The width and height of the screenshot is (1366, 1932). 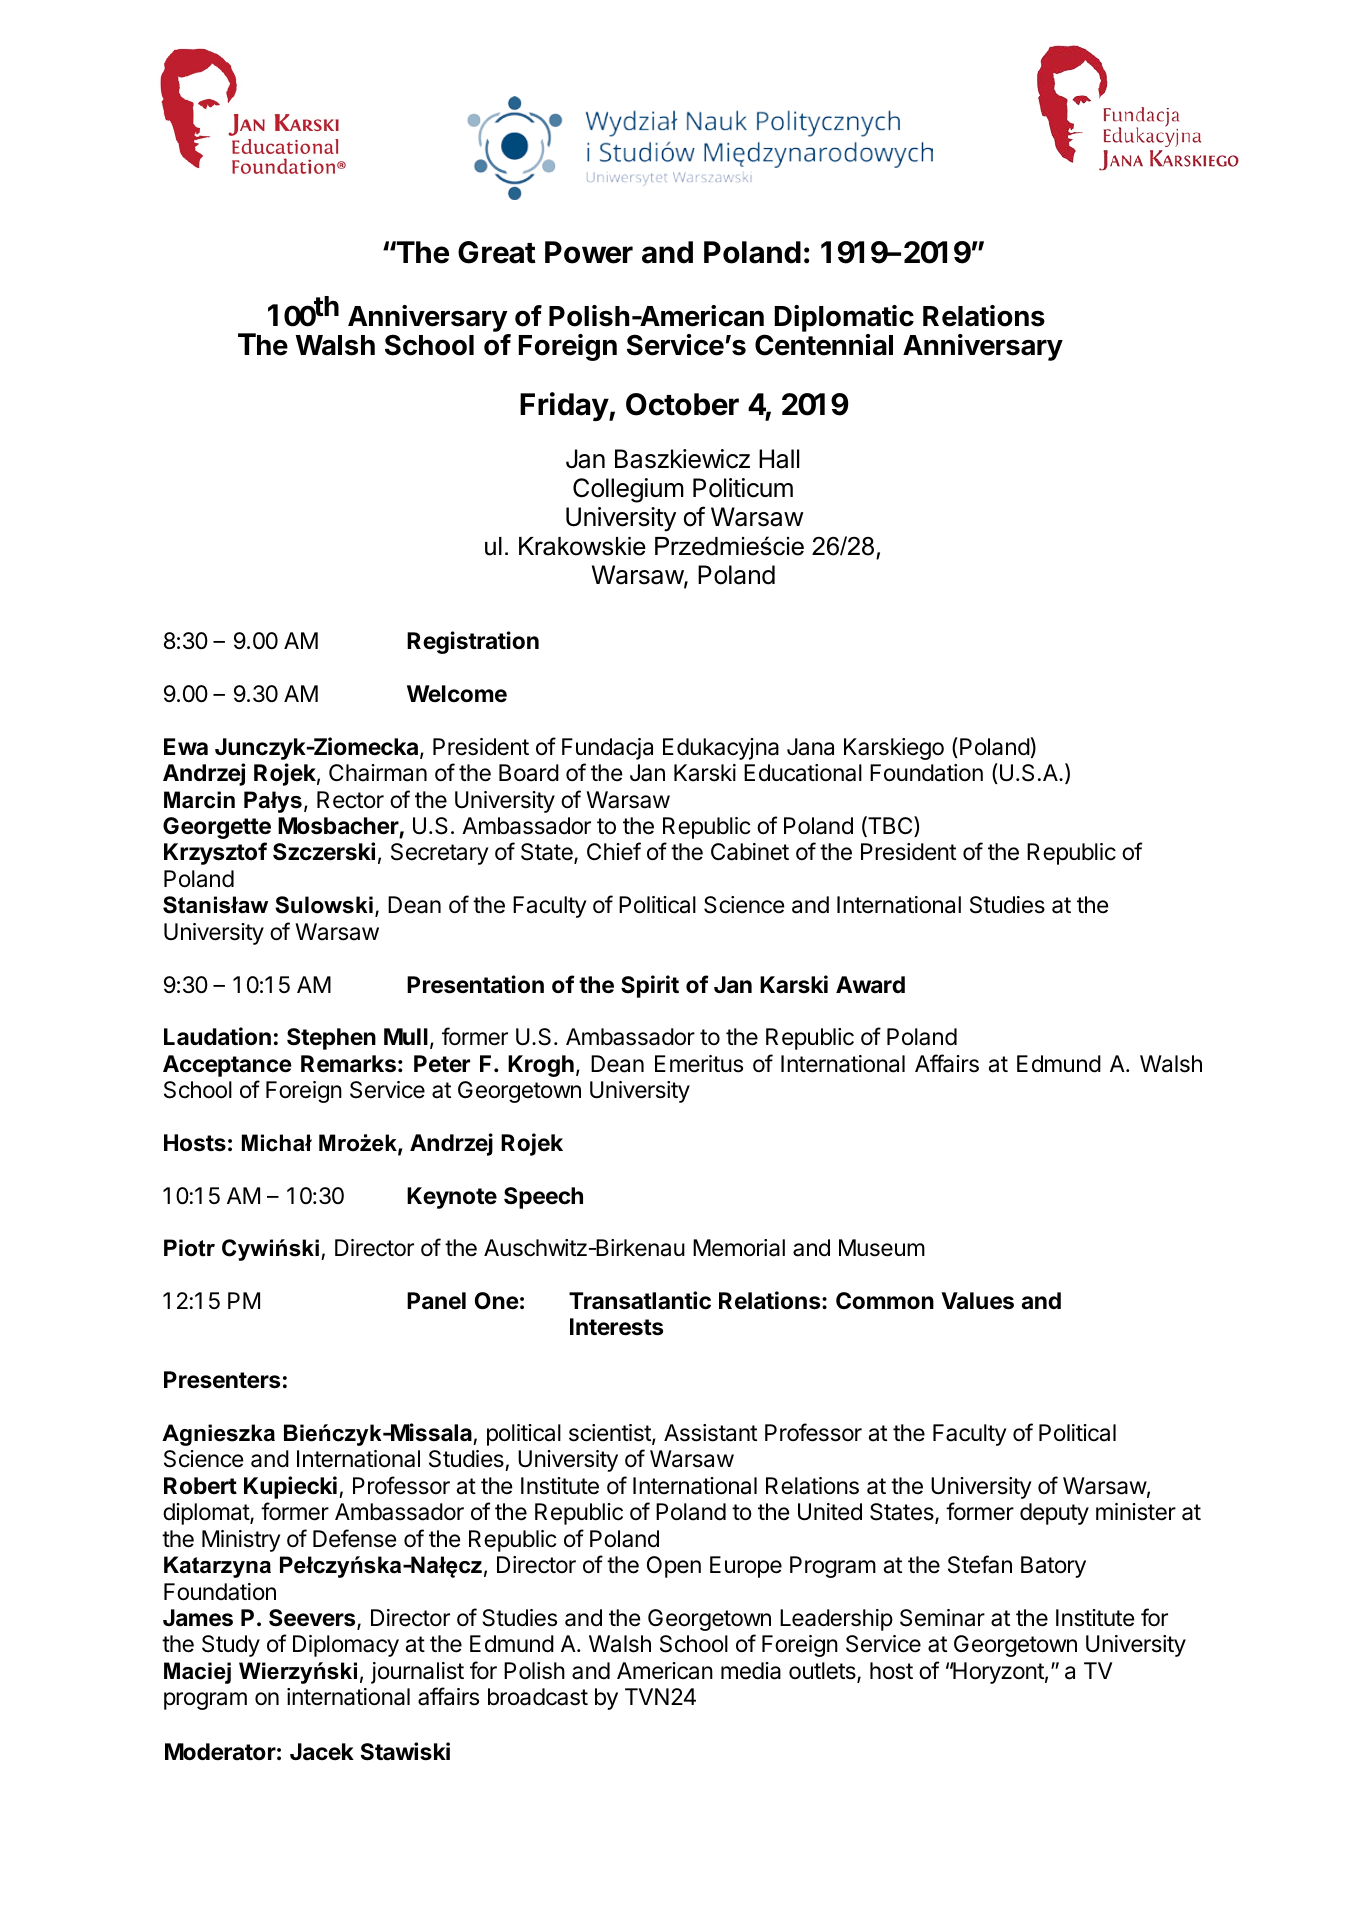 I want to click on Stephen, so click(x=331, y=1039).
